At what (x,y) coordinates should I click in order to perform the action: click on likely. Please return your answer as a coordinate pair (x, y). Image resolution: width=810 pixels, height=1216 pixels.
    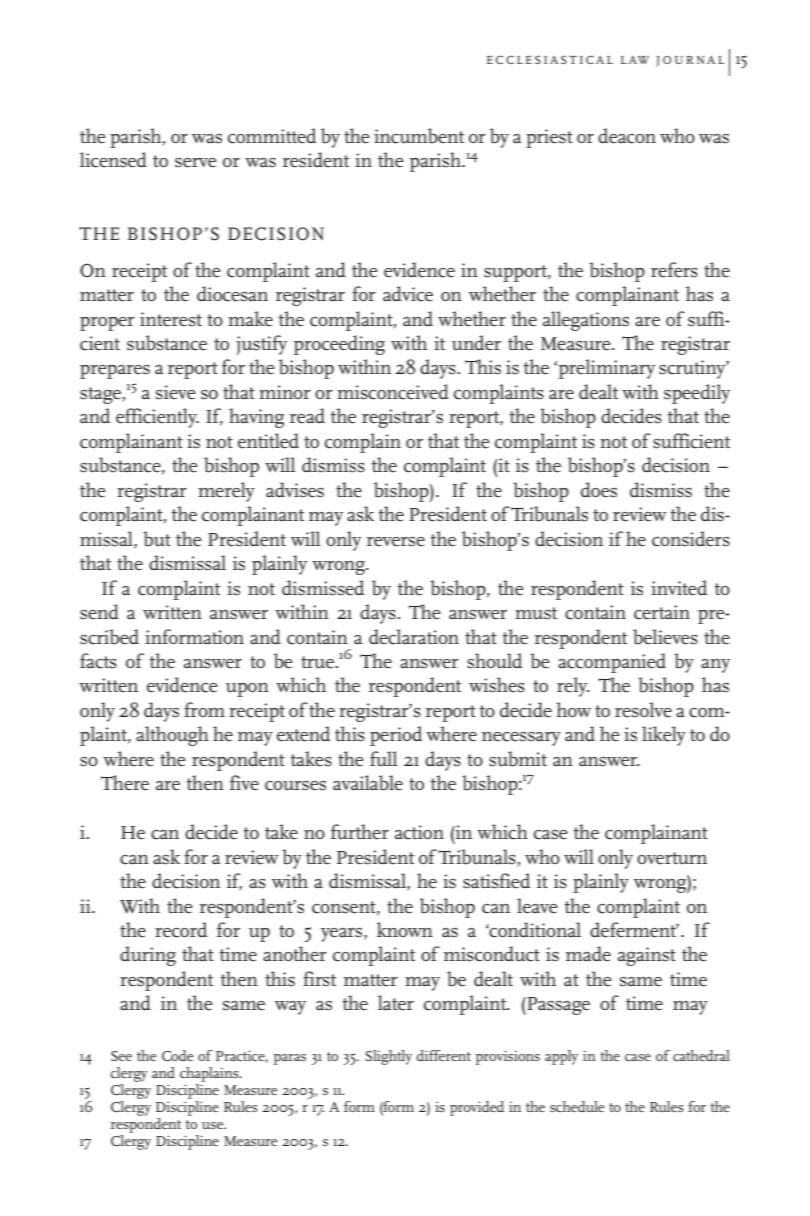
    Looking at the image, I should click on (664, 736).
